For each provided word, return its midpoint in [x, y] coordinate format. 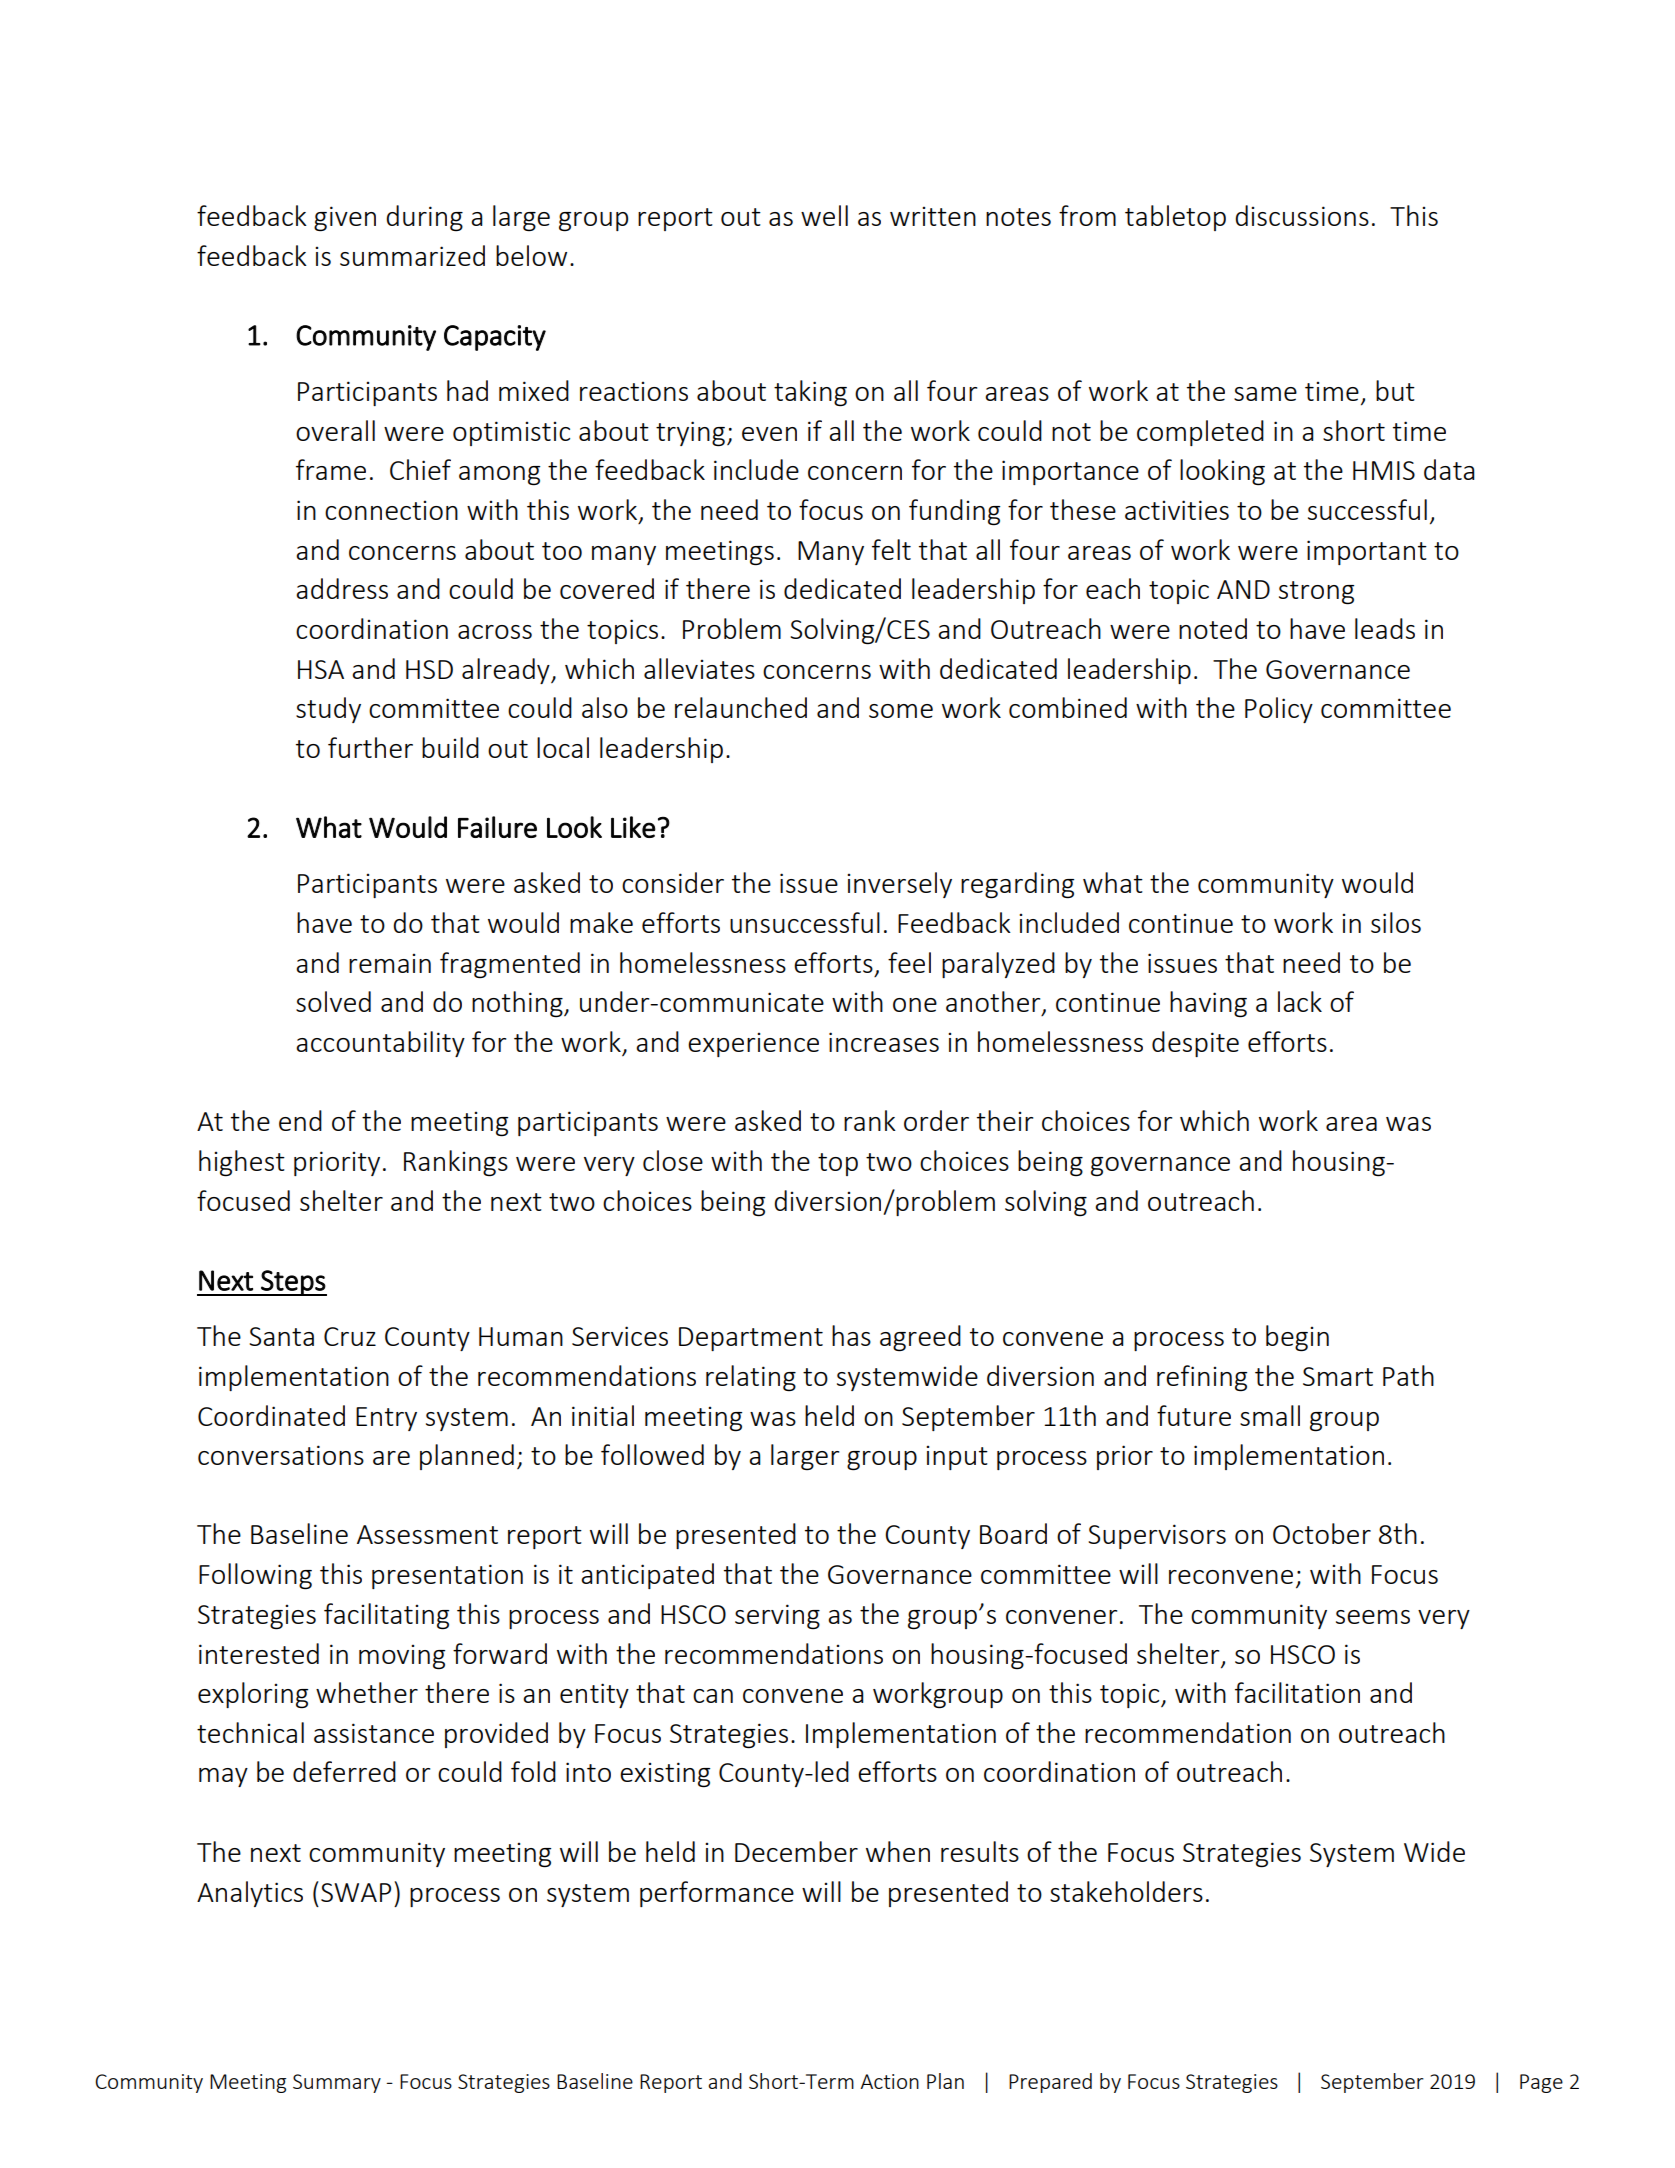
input [957, 1458]
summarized [412, 255]
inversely [899, 885]
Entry [386, 1419]
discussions [1302, 215]
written [933, 216]
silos [1396, 922]
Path [1408, 1375]
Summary [337, 2083]
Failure [497, 827]
